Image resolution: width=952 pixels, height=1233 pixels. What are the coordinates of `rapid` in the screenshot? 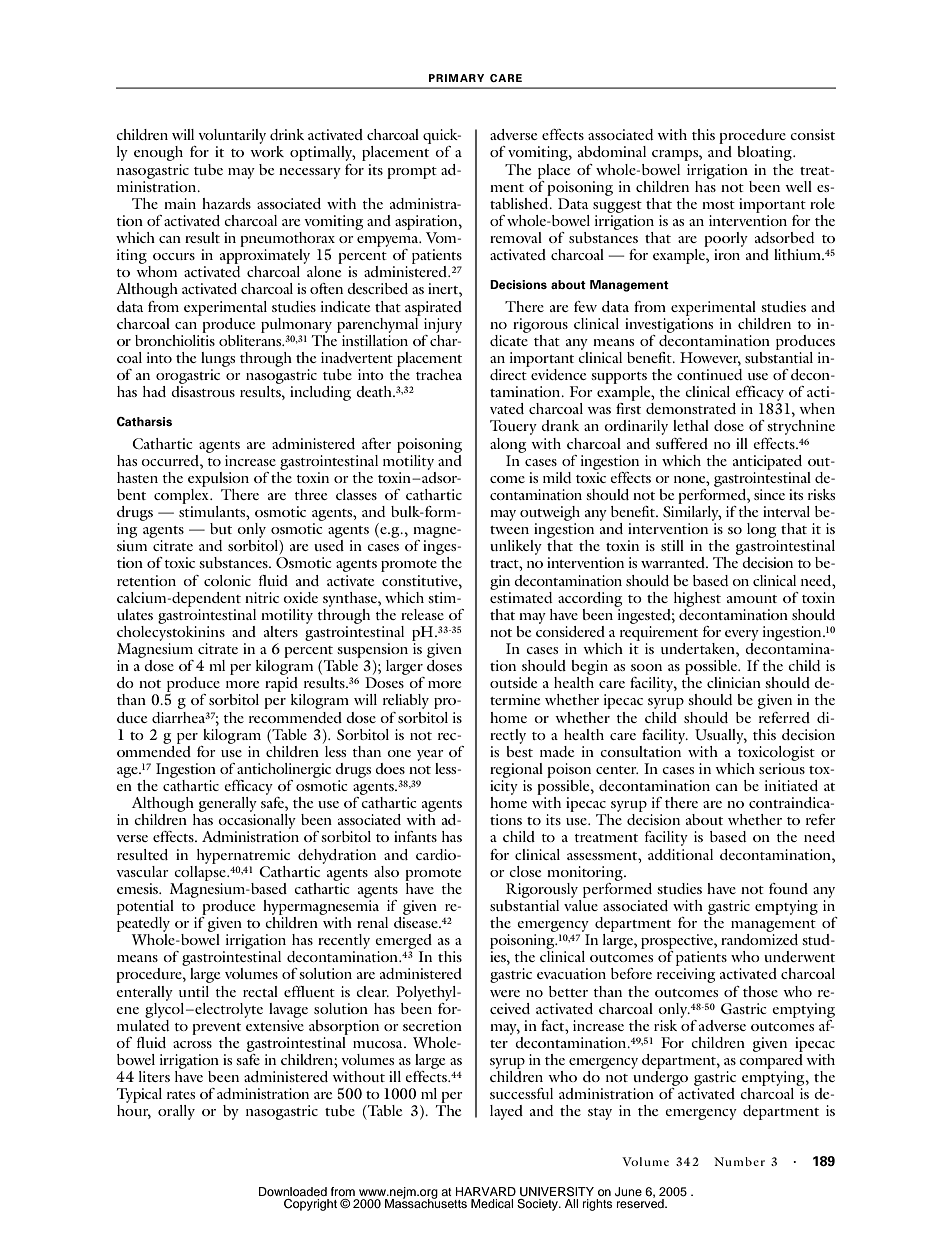 It's located at (283, 686).
